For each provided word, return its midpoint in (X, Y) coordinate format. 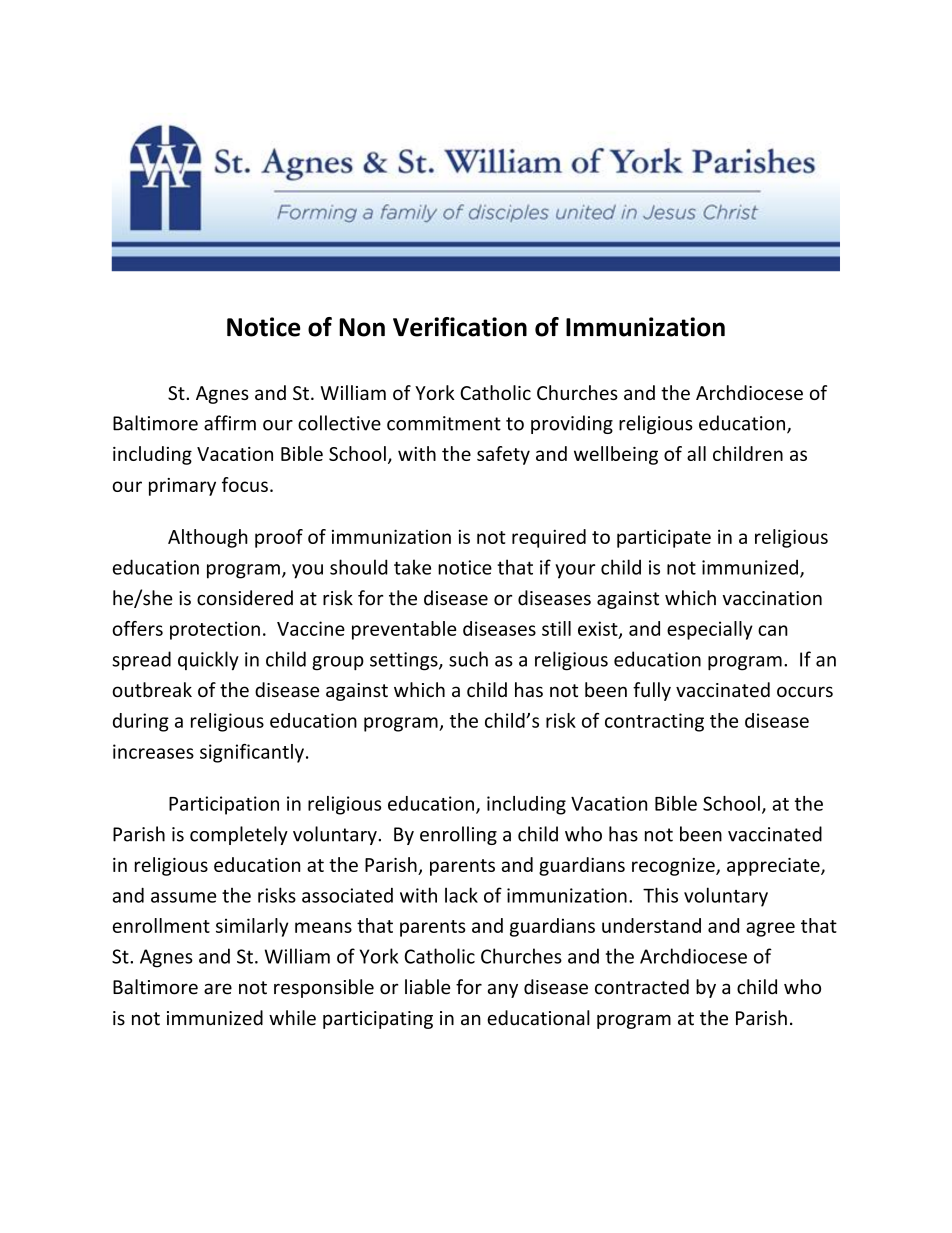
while (292, 1018)
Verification (460, 327)
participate (664, 538)
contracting (654, 722)
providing (572, 424)
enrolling (458, 835)
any (503, 990)
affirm (230, 423)
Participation (224, 805)
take (412, 567)
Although (208, 538)
